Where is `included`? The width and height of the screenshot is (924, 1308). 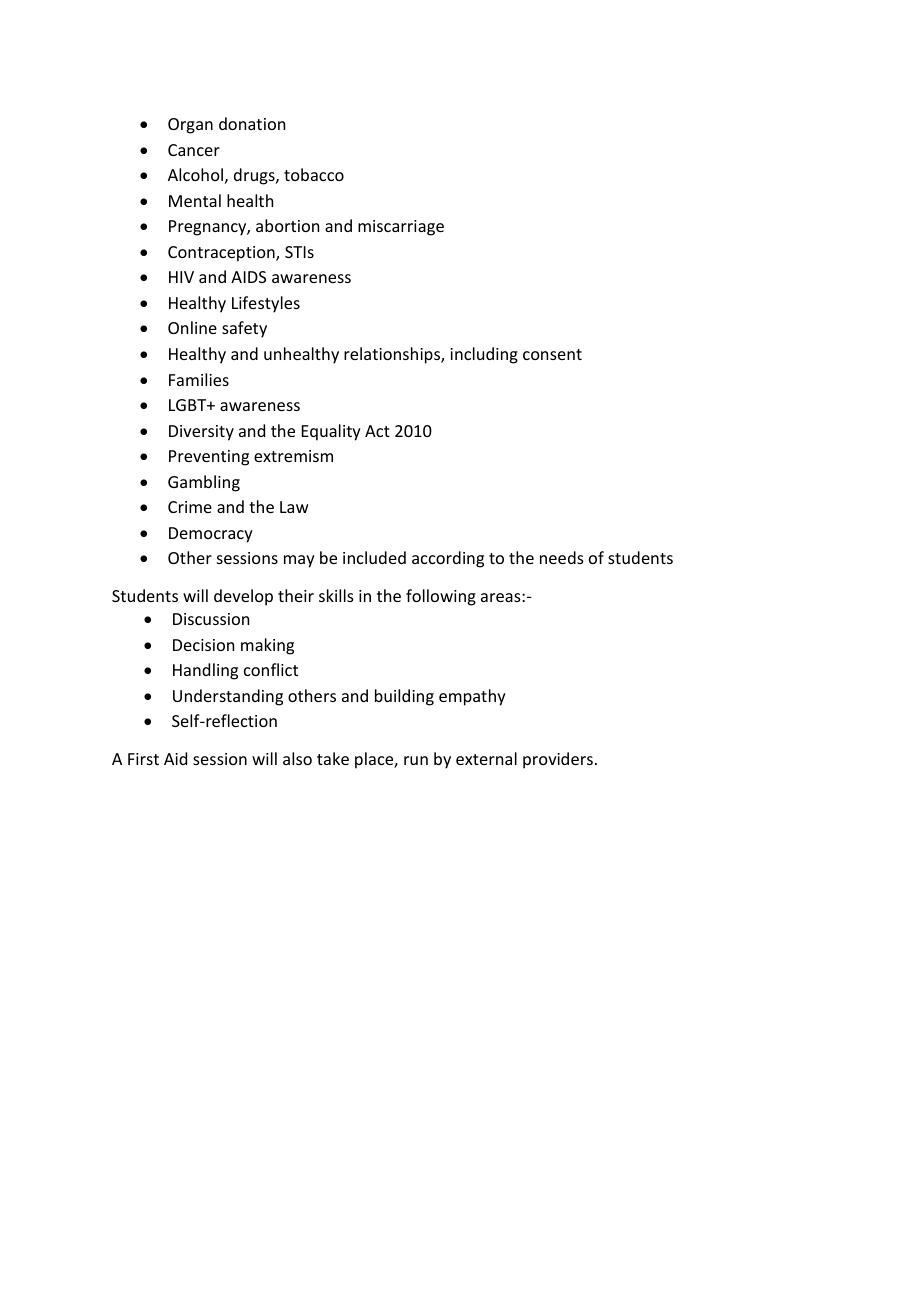
included is located at coordinates (374, 557).
